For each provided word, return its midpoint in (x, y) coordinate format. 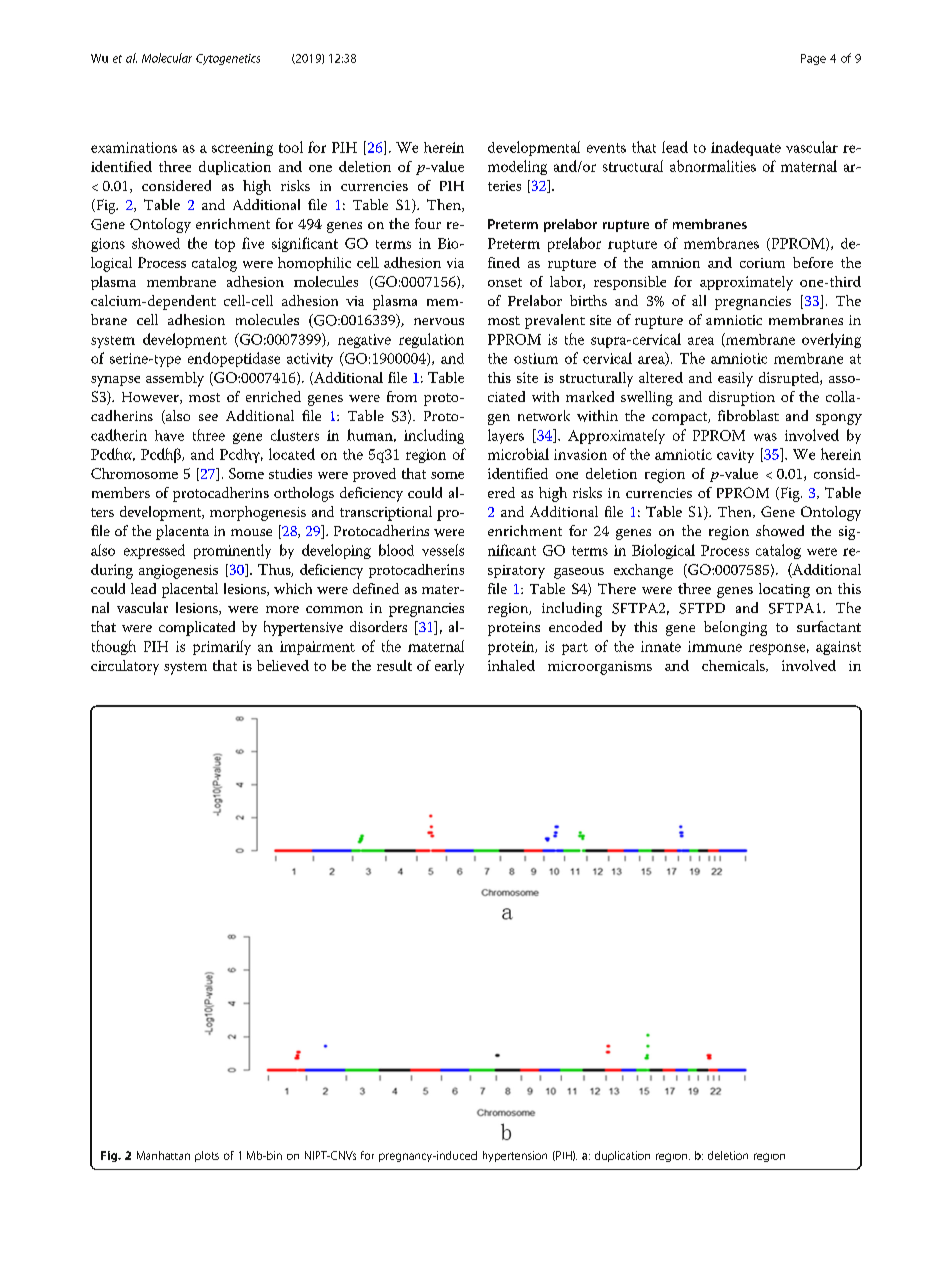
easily (735, 379)
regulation (431, 340)
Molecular (167, 58)
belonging (735, 628)
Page (813, 59)
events (606, 148)
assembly (175, 379)
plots (207, 1156)
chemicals (734, 666)
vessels (443, 550)
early (449, 667)
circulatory (125, 667)
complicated (197, 628)
